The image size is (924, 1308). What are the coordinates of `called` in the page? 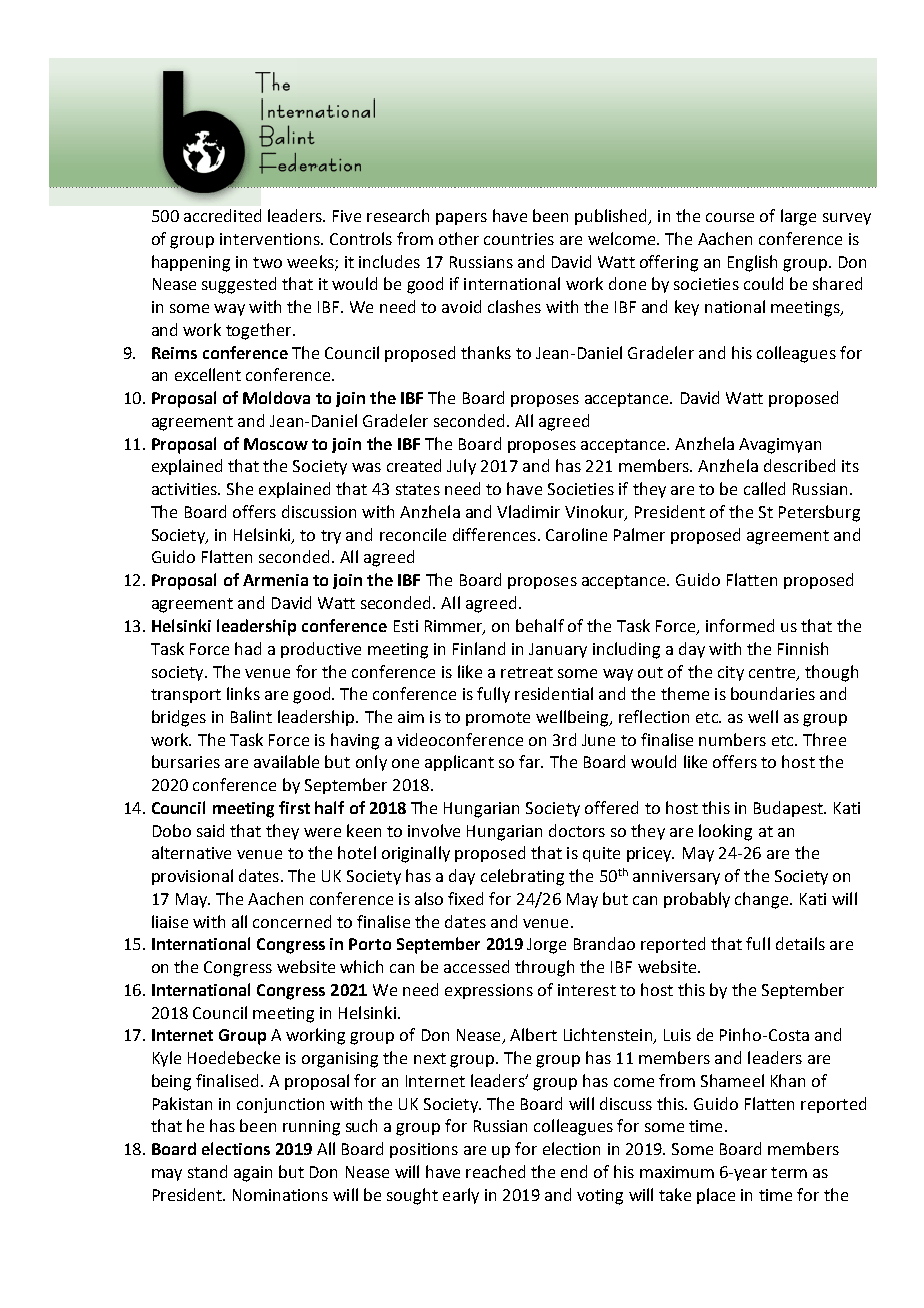 It's located at (764, 488).
